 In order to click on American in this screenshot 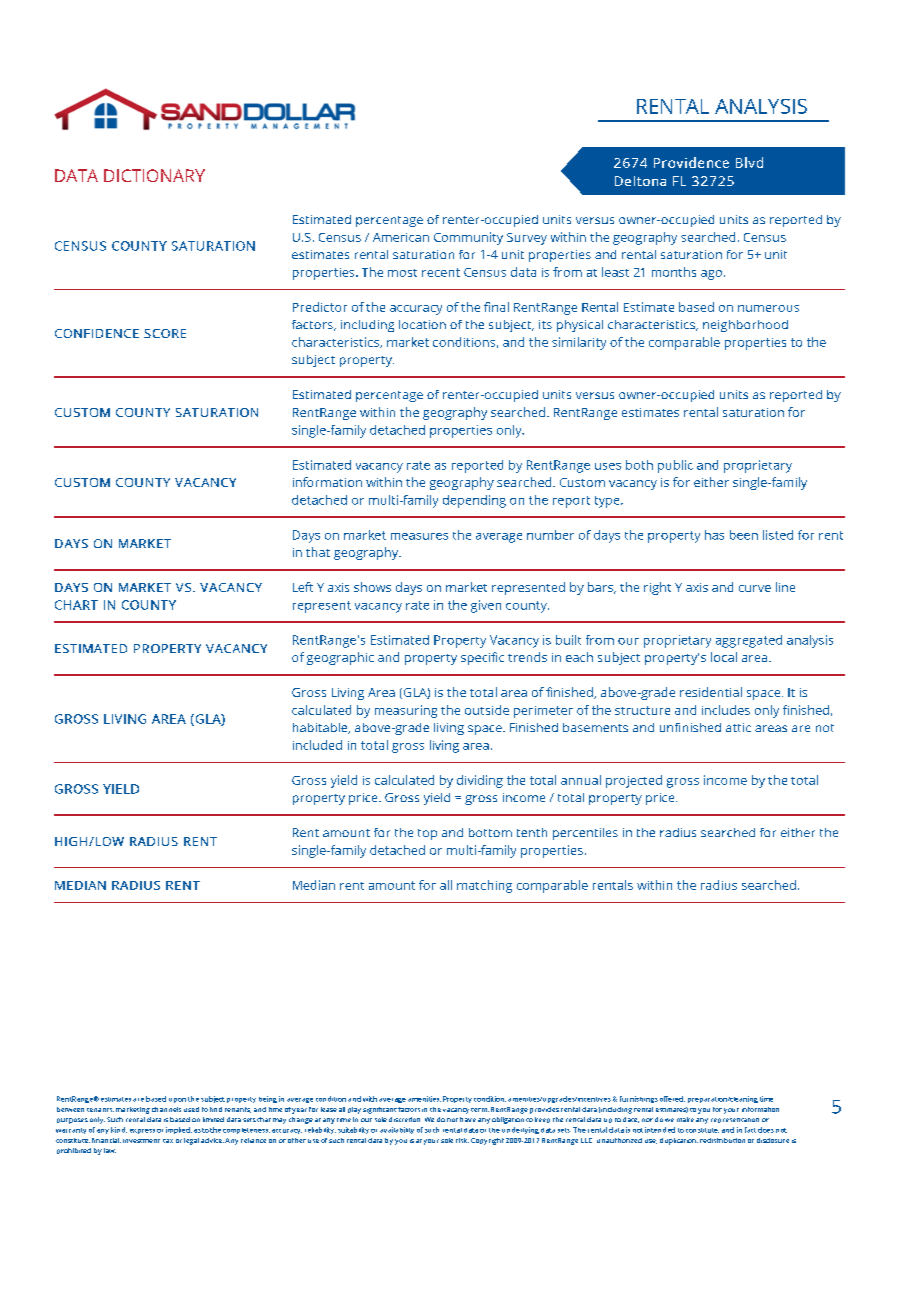, I will do `click(401, 237)`.
